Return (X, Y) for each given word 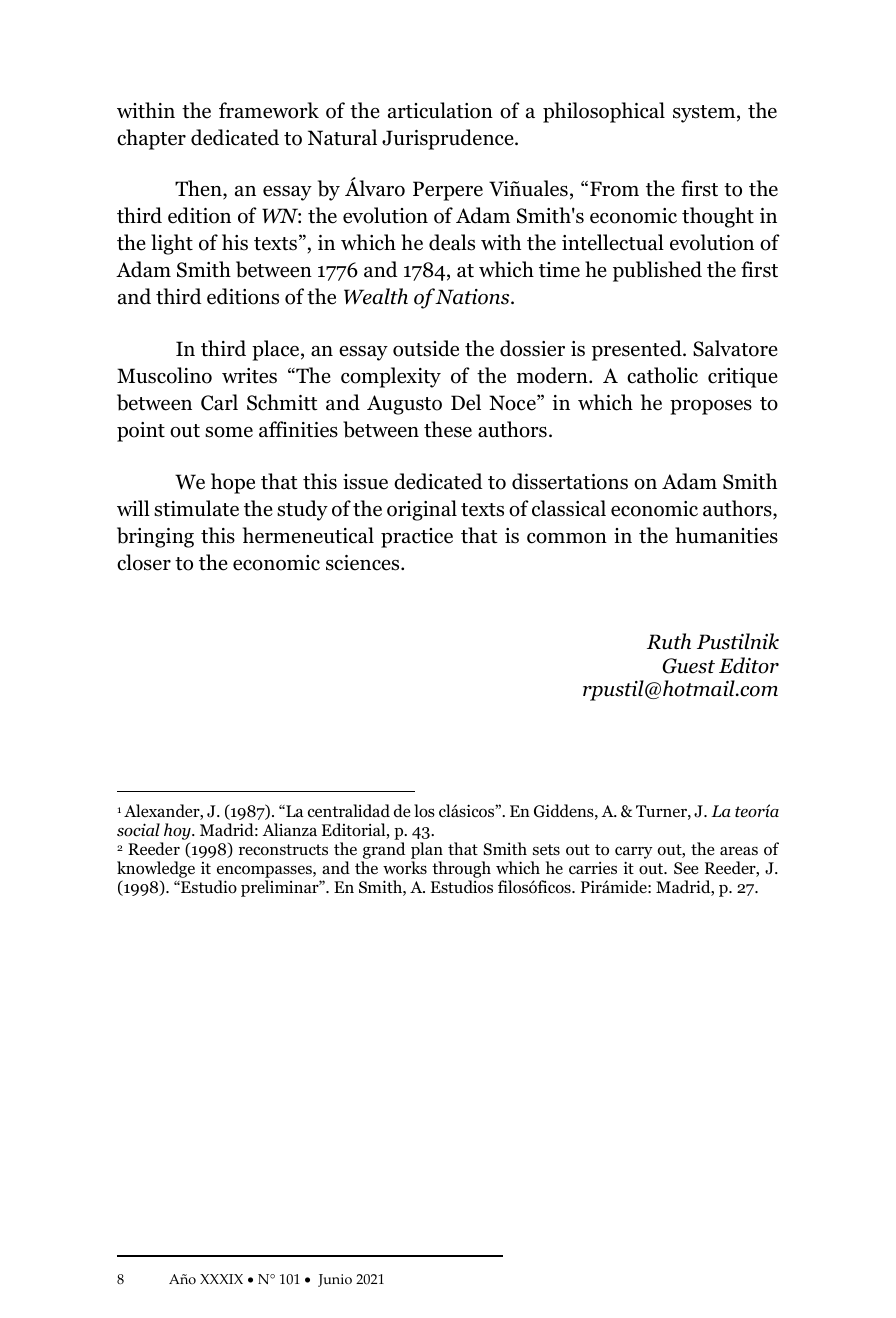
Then (199, 190)
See (686, 868)
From (614, 189)
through (461, 869)
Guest (688, 666)
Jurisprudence (449, 139)
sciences (364, 563)
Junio (335, 1280)
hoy (177, 833)
